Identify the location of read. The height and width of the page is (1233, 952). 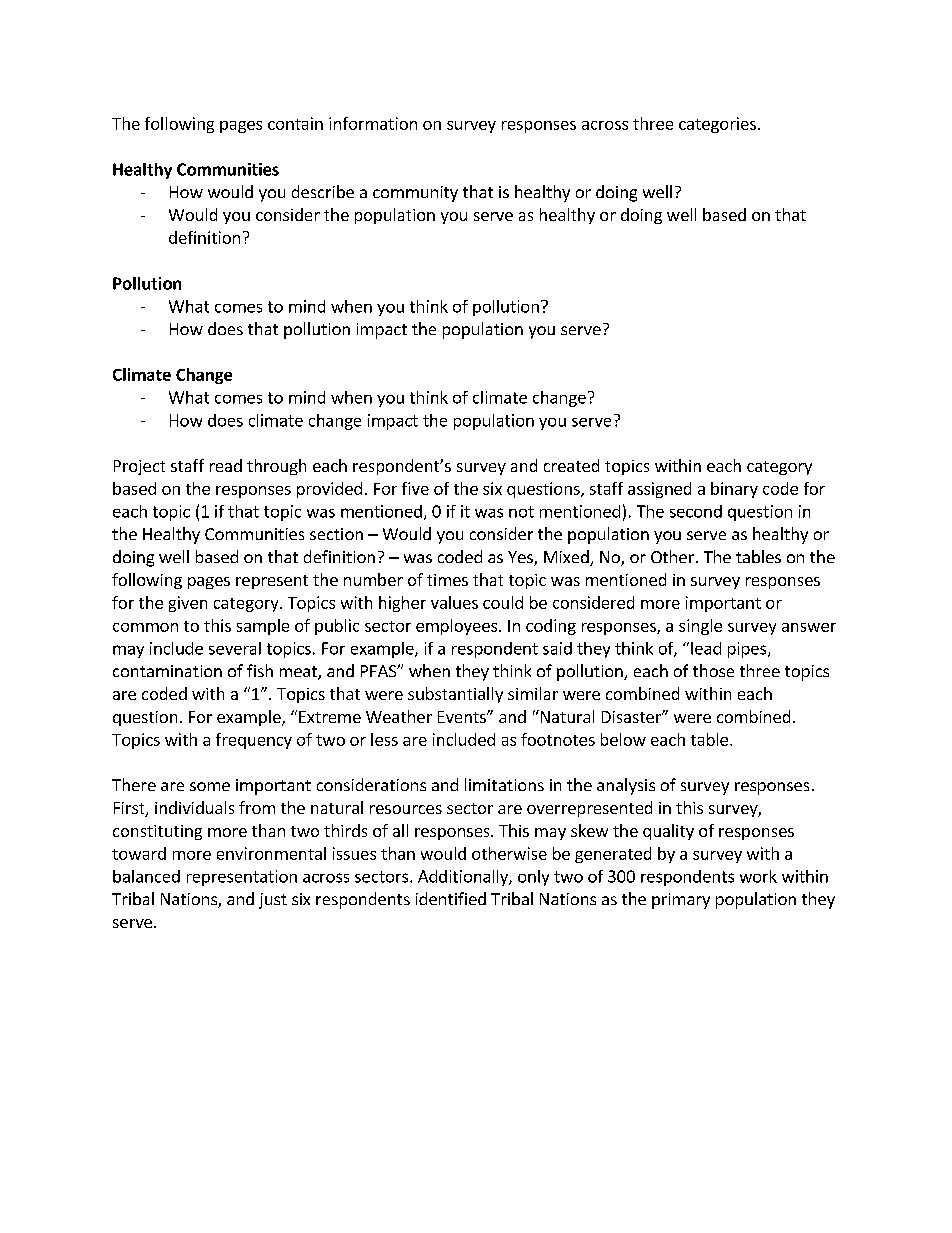
(226, 465).
